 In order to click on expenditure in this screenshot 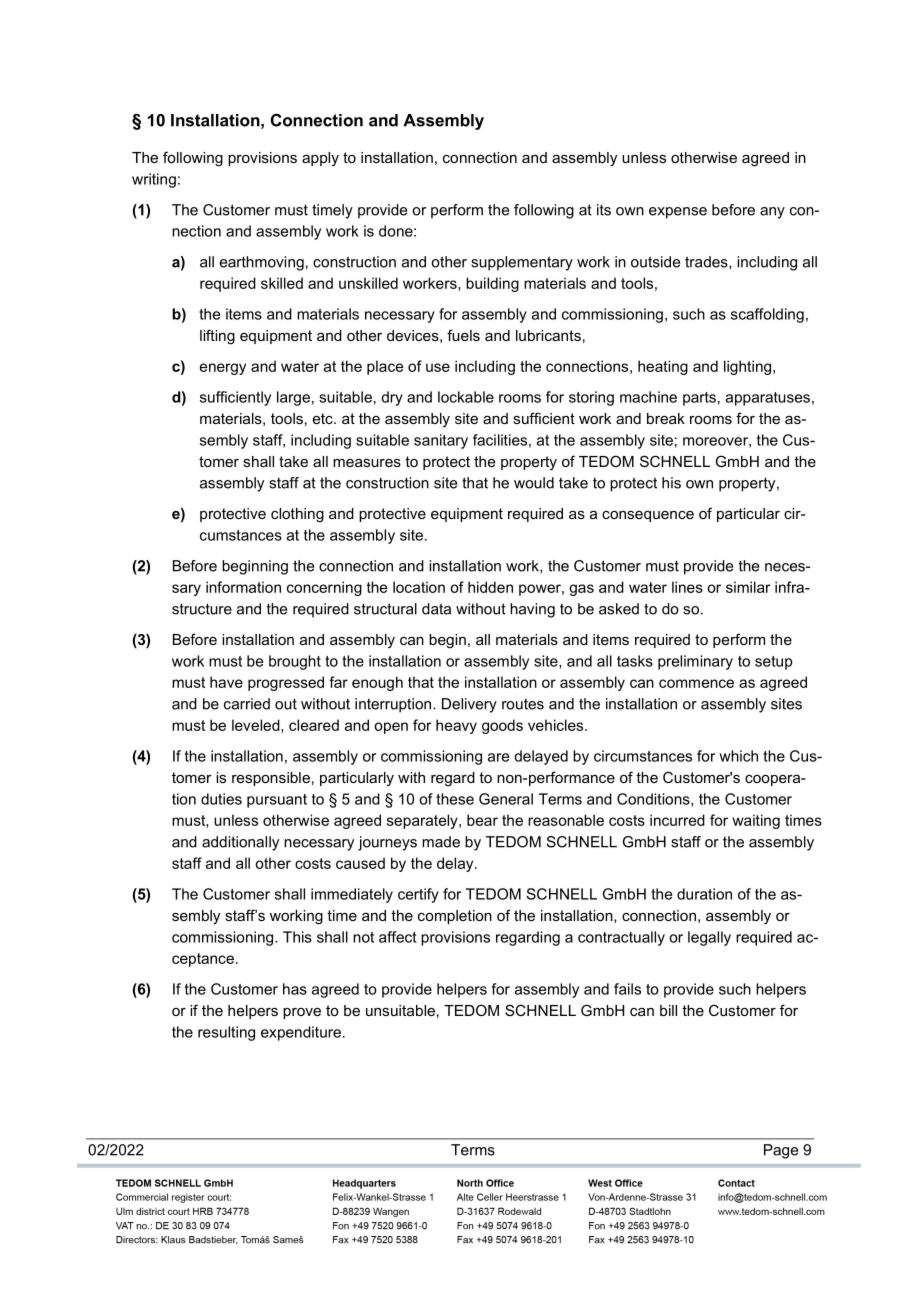, I will do `click(301, 1033)`.
